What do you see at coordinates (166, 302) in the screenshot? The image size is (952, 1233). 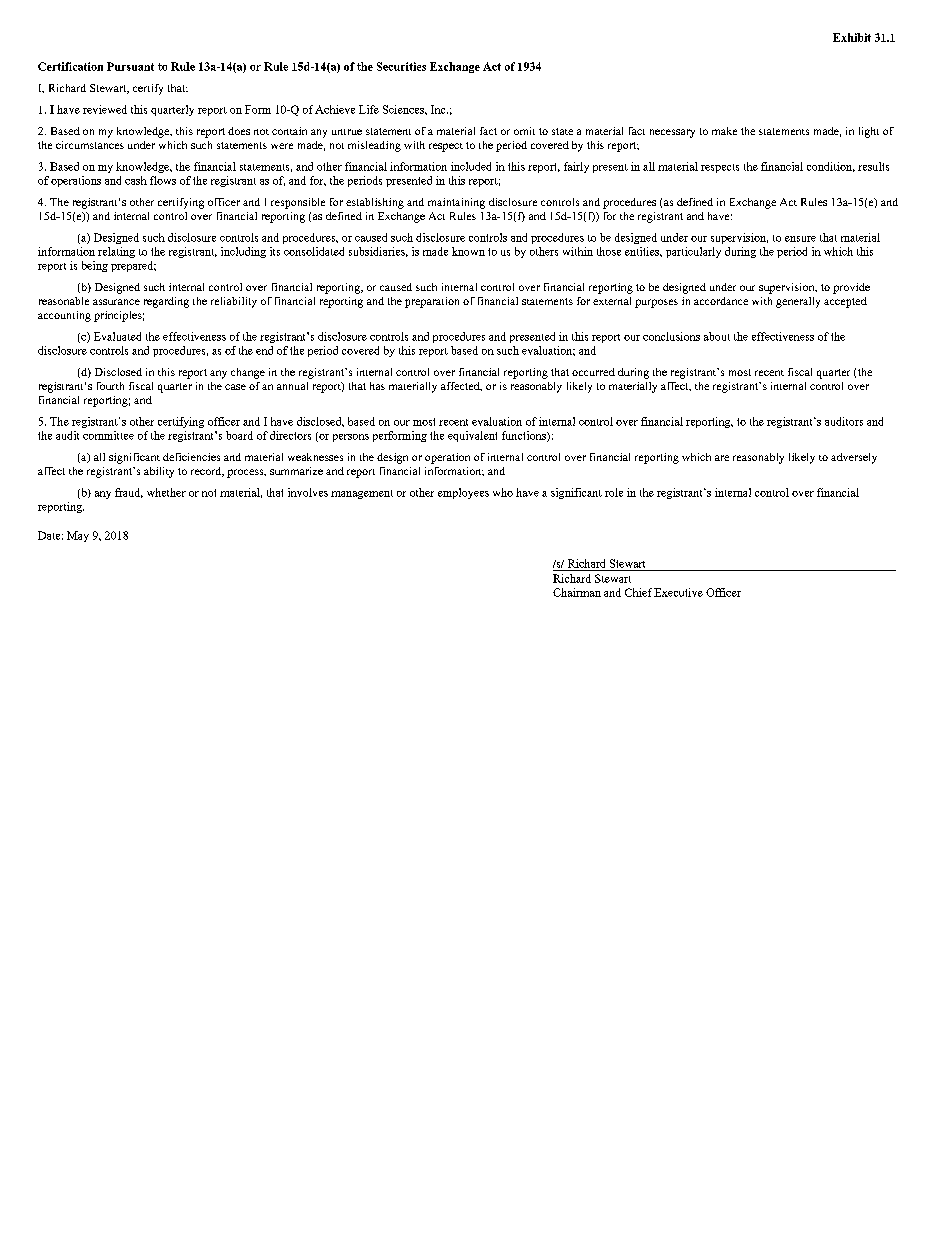 I see `regarding` at bounding box center [166, 302].
